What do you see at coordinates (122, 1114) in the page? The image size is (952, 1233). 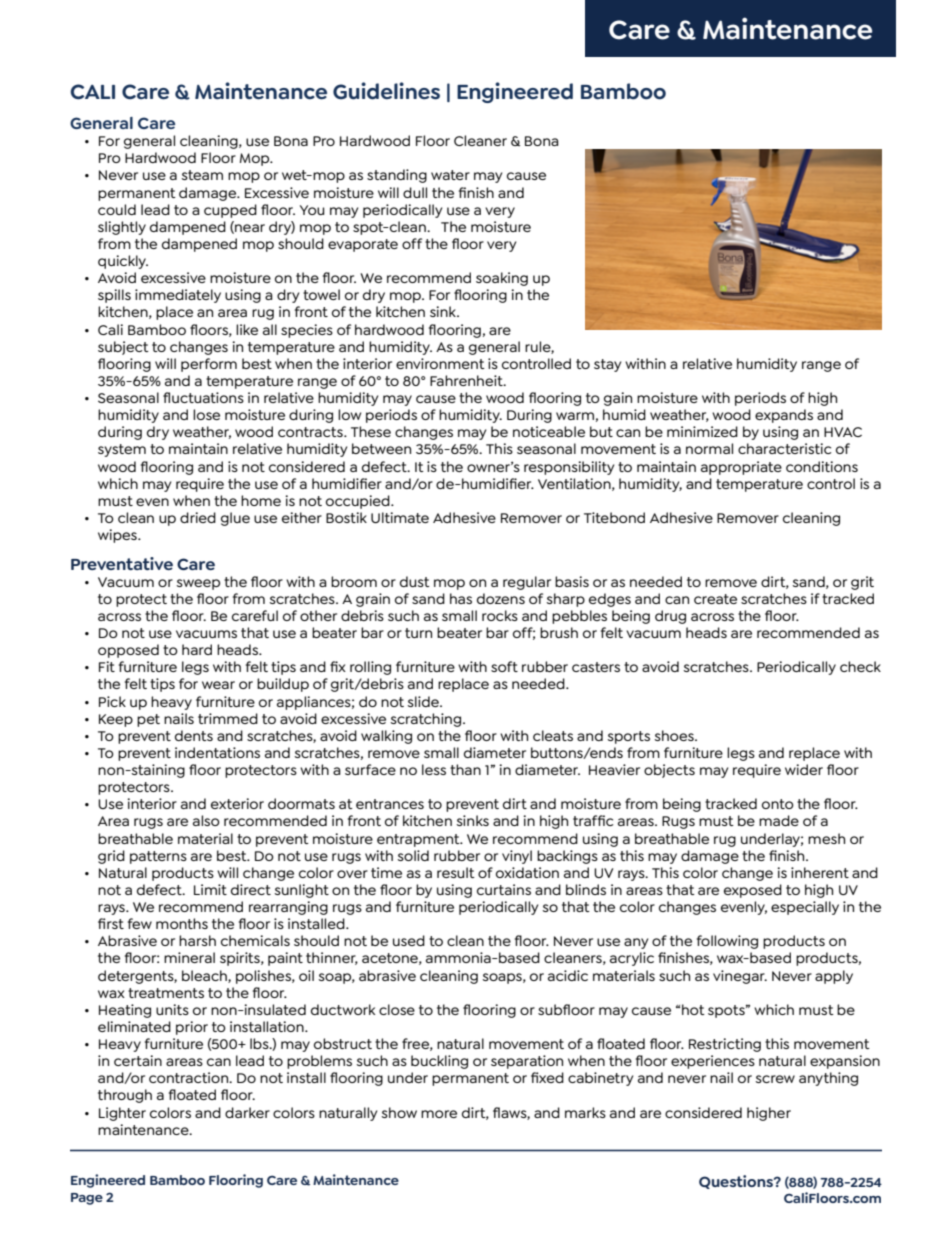 I see `Lighter` at bounding box center [122, 1114].
